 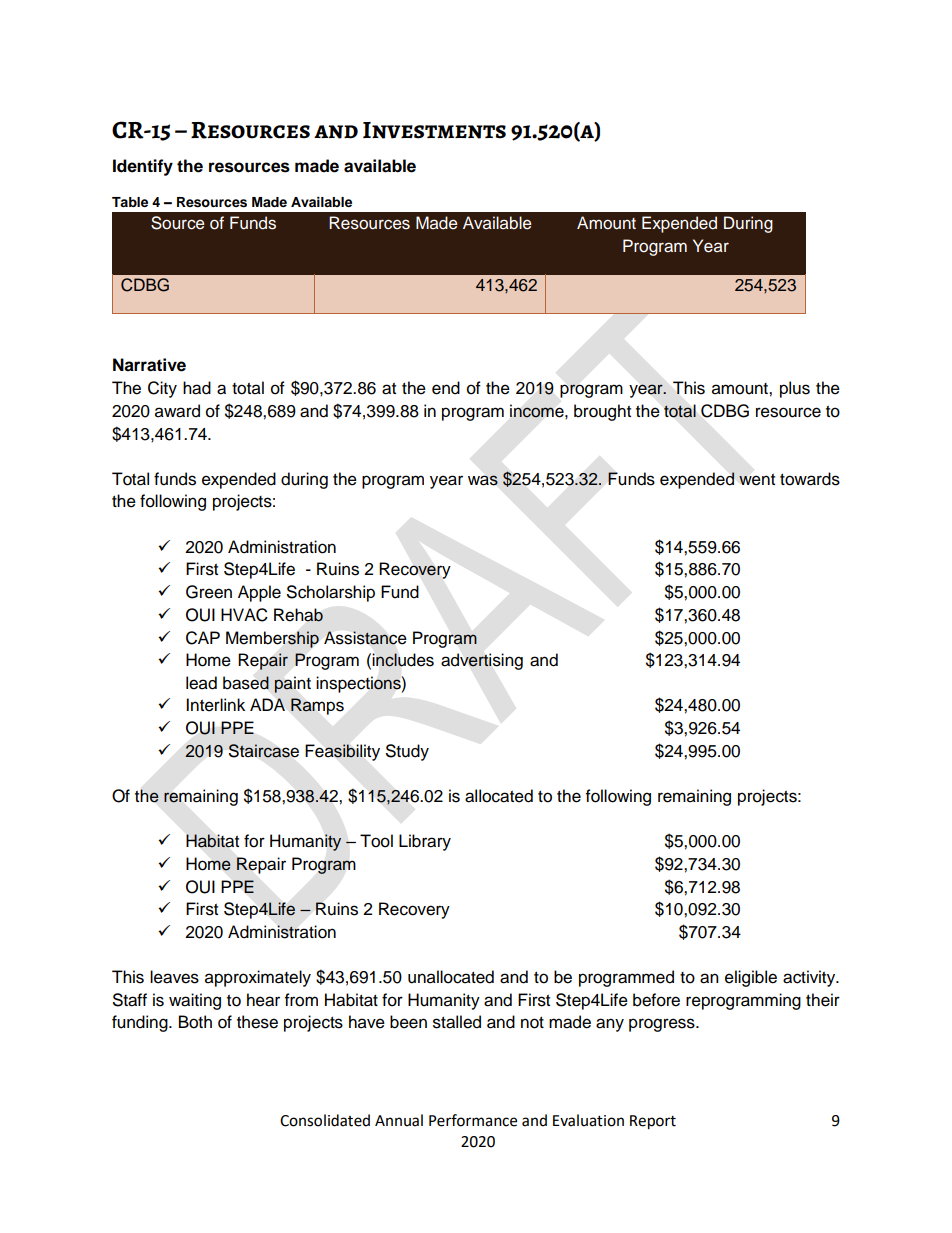 I want to click on plus, so click(x=795, y=389).
